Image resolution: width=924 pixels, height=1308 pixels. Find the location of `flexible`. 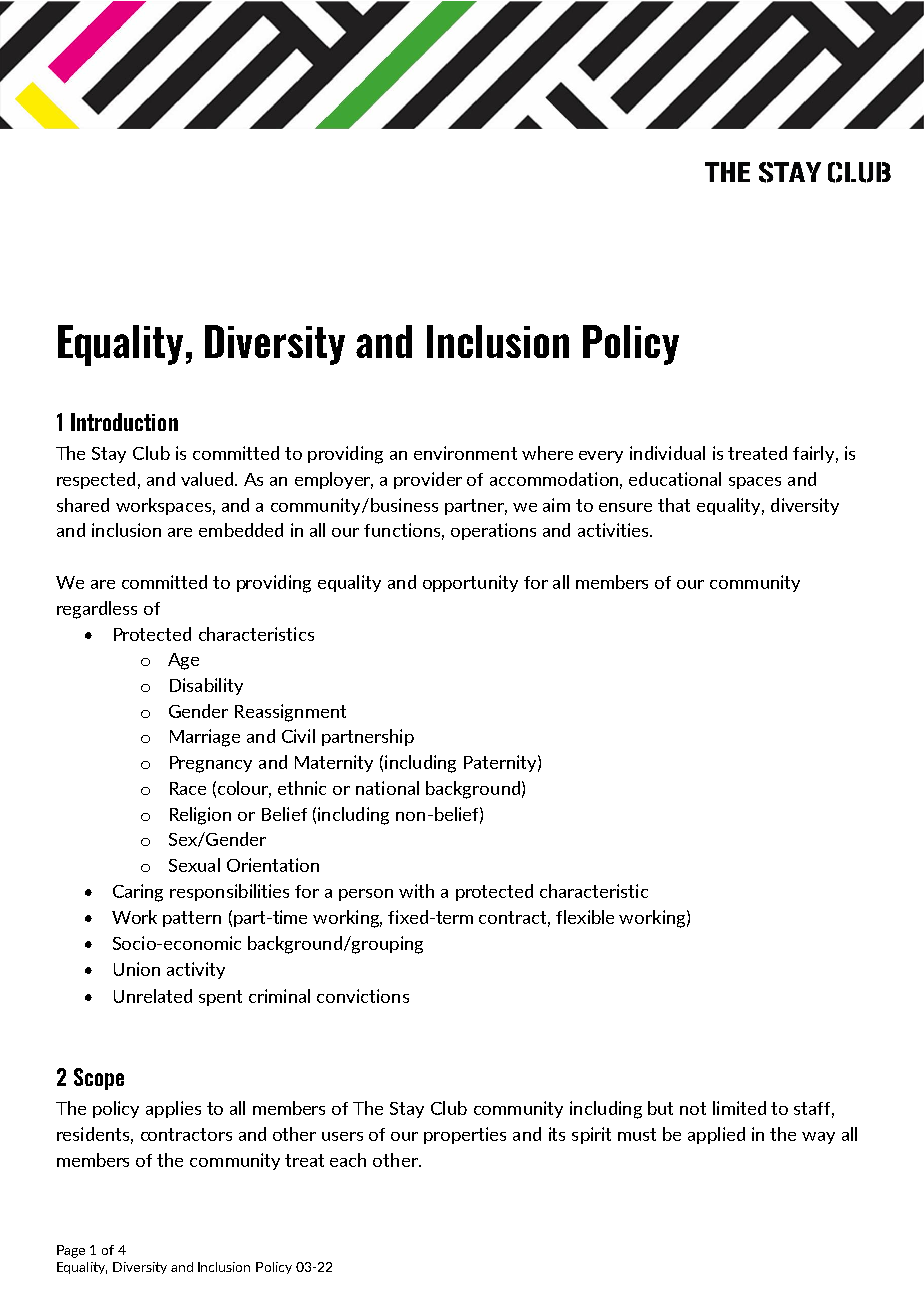

flexible is located at coordinates (585, 917).
